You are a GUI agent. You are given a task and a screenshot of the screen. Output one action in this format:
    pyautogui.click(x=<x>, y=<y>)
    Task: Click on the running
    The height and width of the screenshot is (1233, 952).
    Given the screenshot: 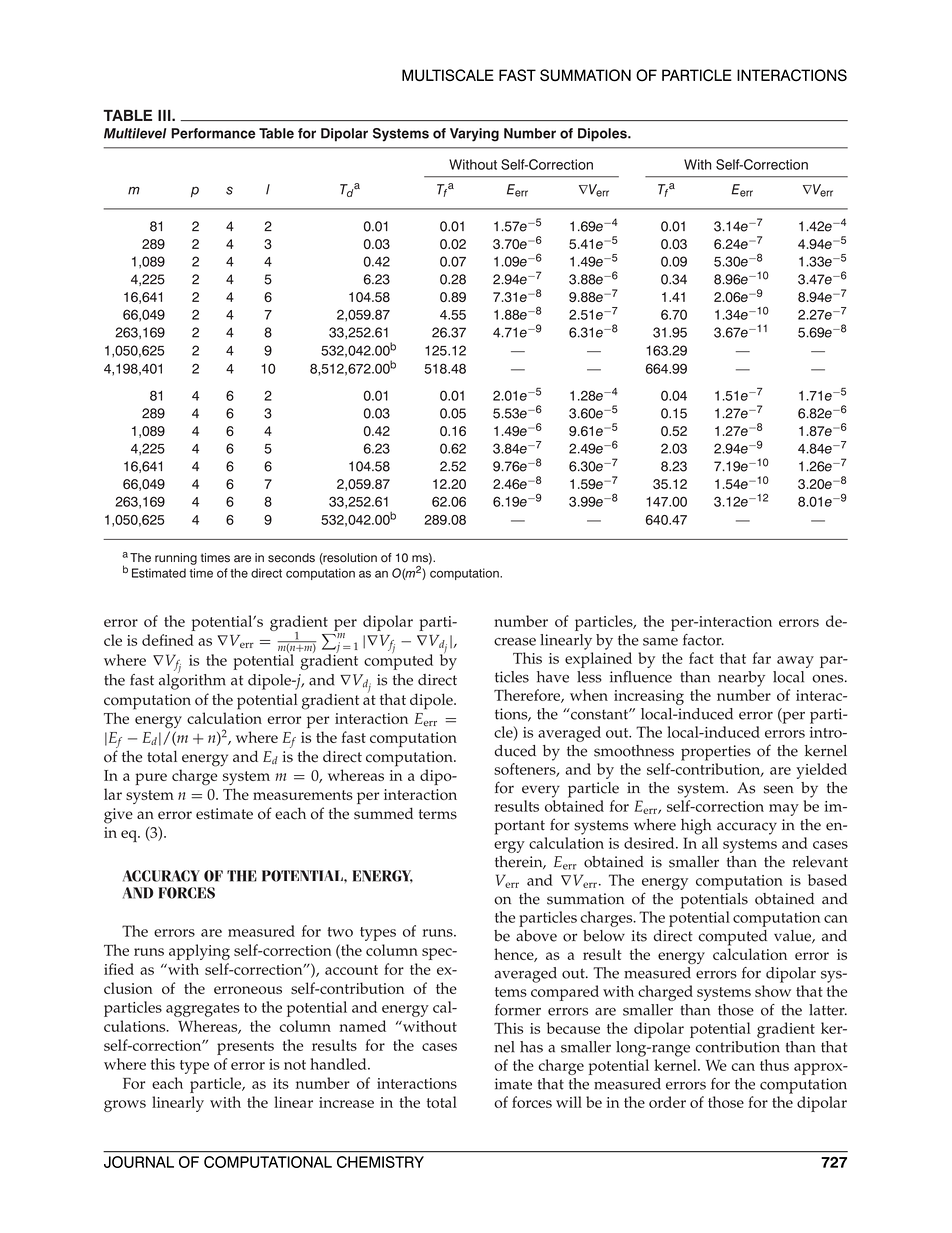 What is the action you would take?
    pyautogui.click(x=176, y=559)
